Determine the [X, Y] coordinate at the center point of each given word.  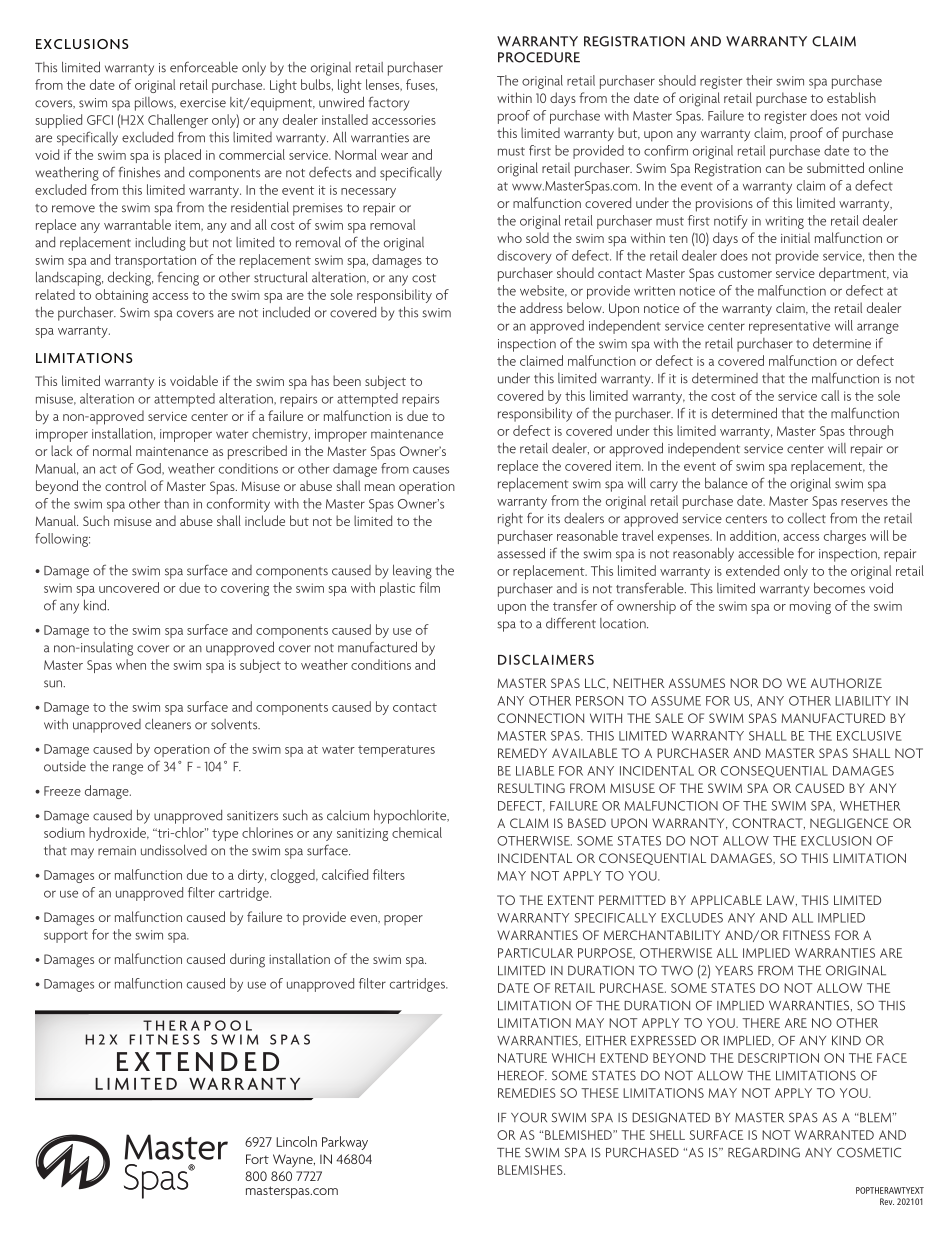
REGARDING [764, 1152]
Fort [257, 1159]
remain [117, 851]
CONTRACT [768, 823]
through [871, 432]
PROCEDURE [539, 57]
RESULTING [531, 788]
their [759, 80]
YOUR [529, 1117]
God [150, 469]
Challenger [178, 121]
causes [431, 470]
